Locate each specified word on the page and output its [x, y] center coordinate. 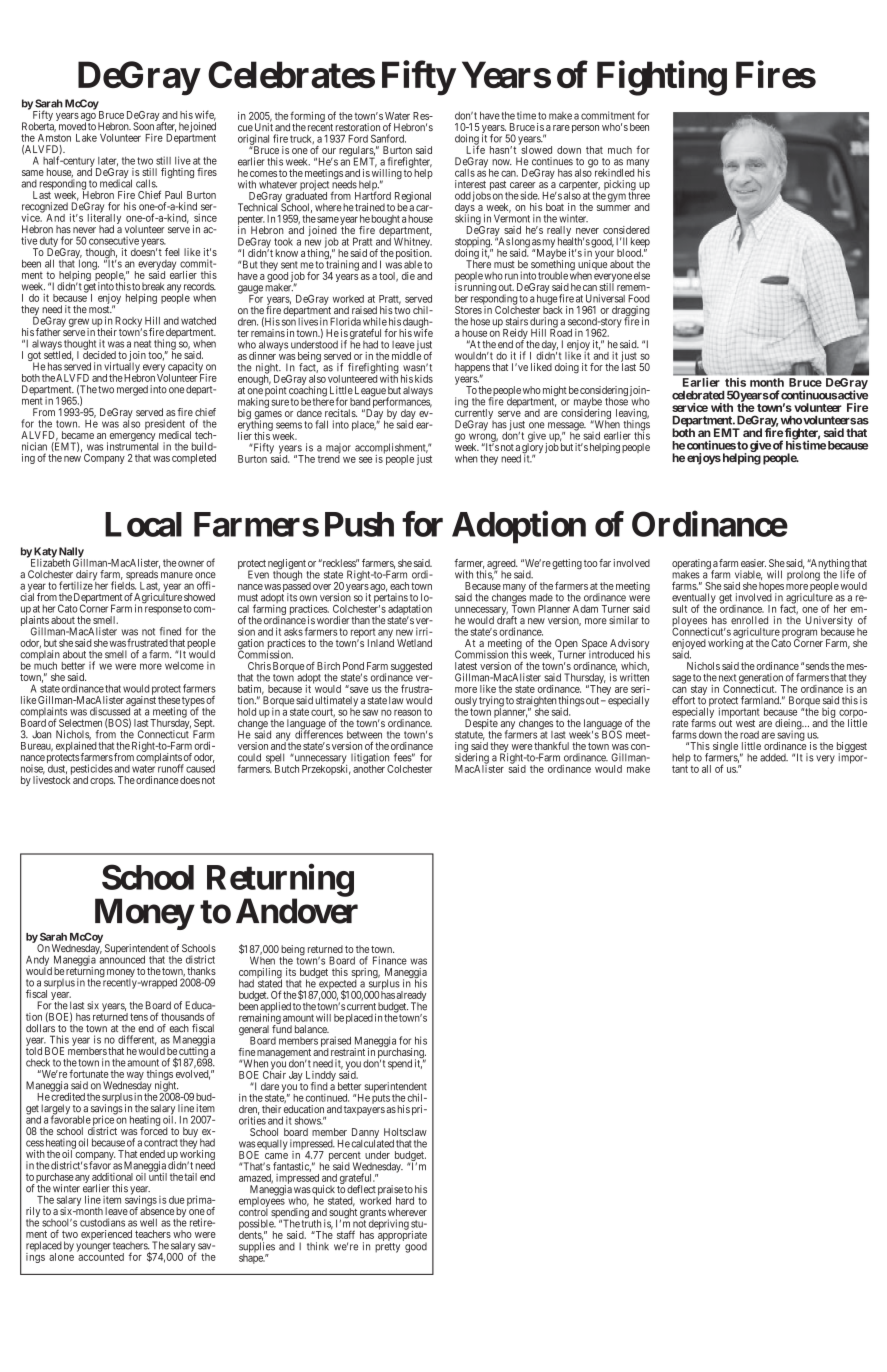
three [639, 195]
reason [407, 712]
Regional [413, 198]
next [727, 678]
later [108, 161]
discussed [110, 711]
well [148, 1222]
